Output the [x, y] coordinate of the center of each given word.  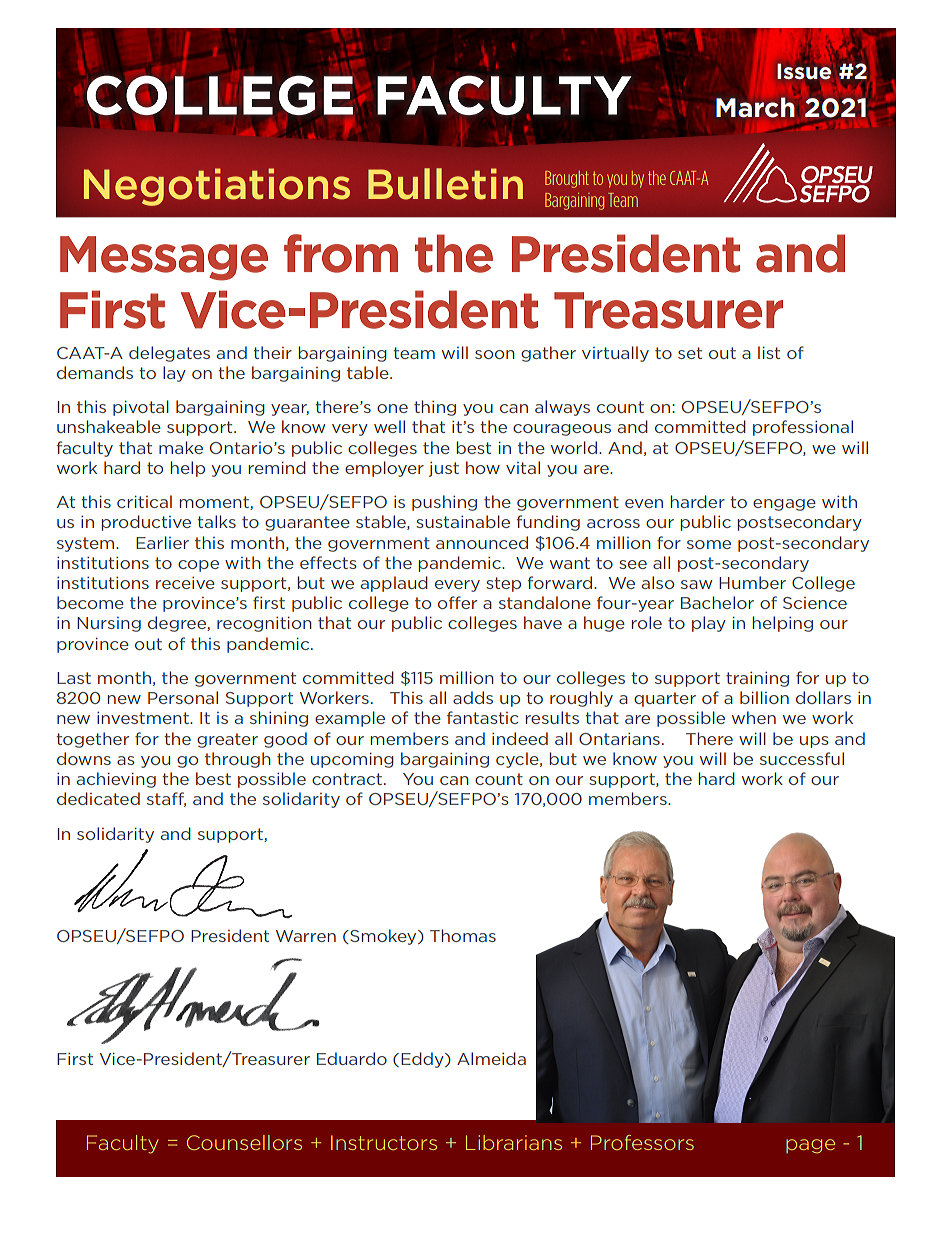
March [755, 107]
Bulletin [445, 184]
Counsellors [244, 1142]
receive [185, 583]
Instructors [384, 1142]
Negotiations [217, 187]
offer [457, 602]
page [810, 1146]
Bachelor [717, 602]
